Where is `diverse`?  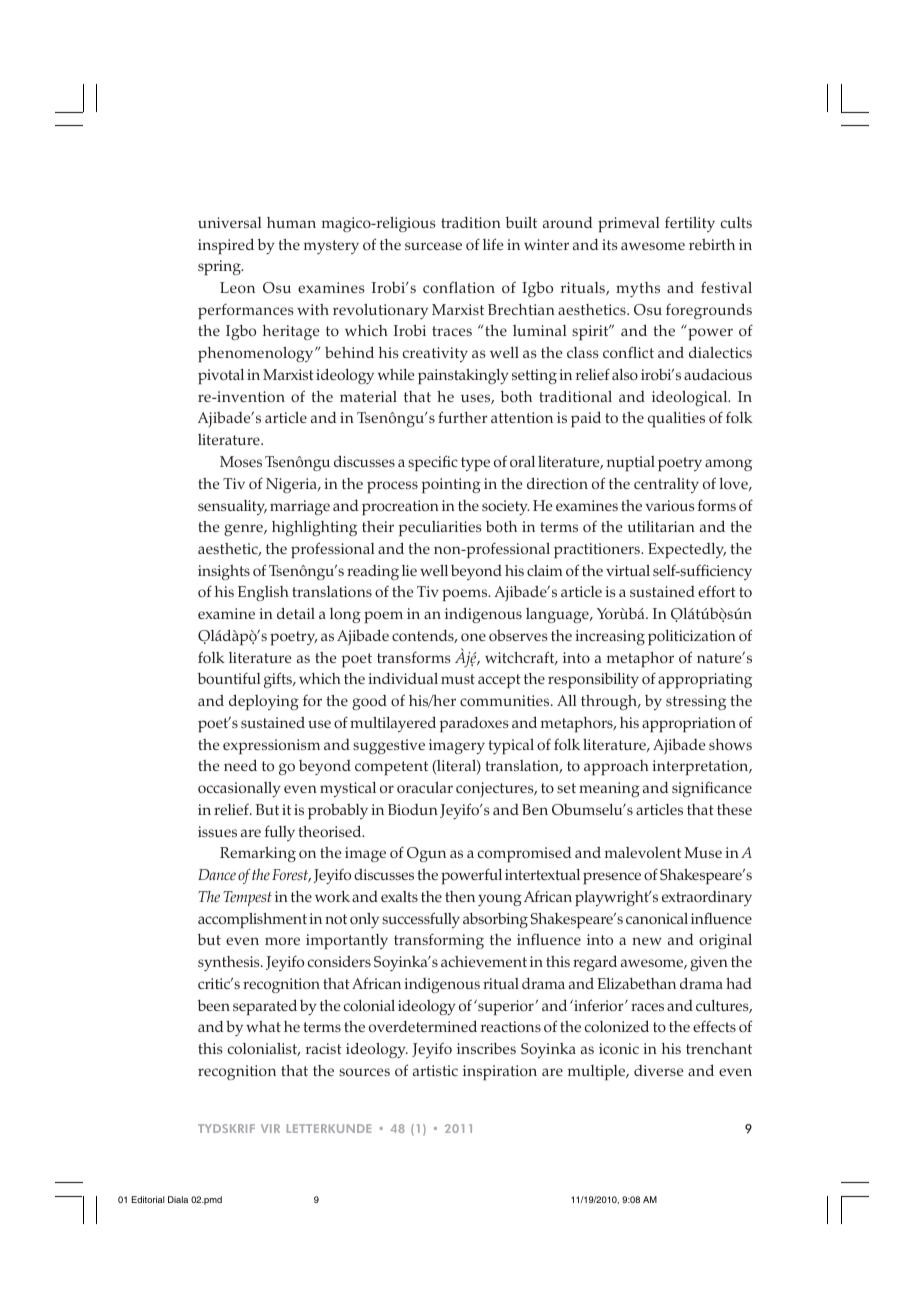 diverse is located at coordinates (658, 1070).
